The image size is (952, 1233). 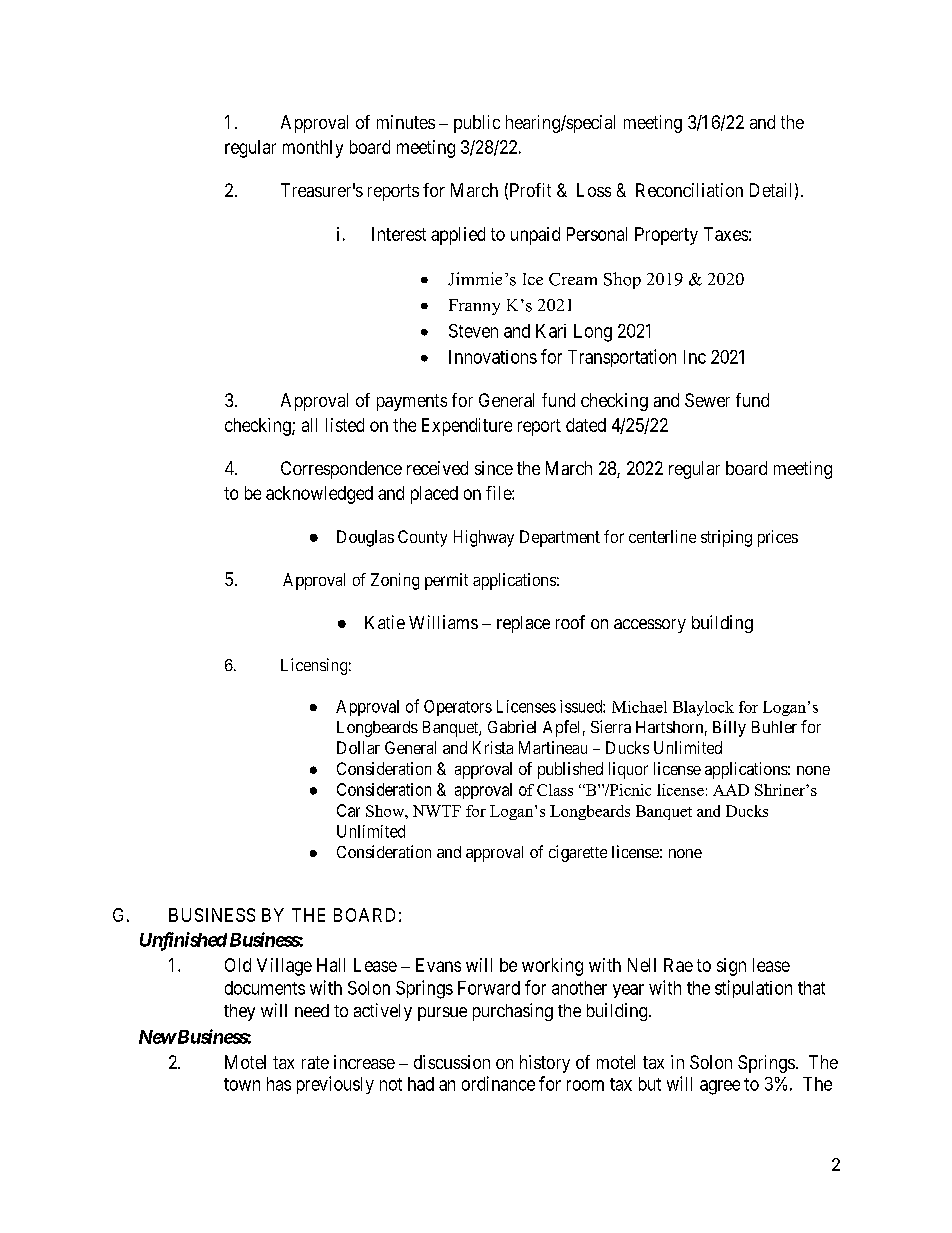 I want to click on cigarette, so click(x=578, y=853).
